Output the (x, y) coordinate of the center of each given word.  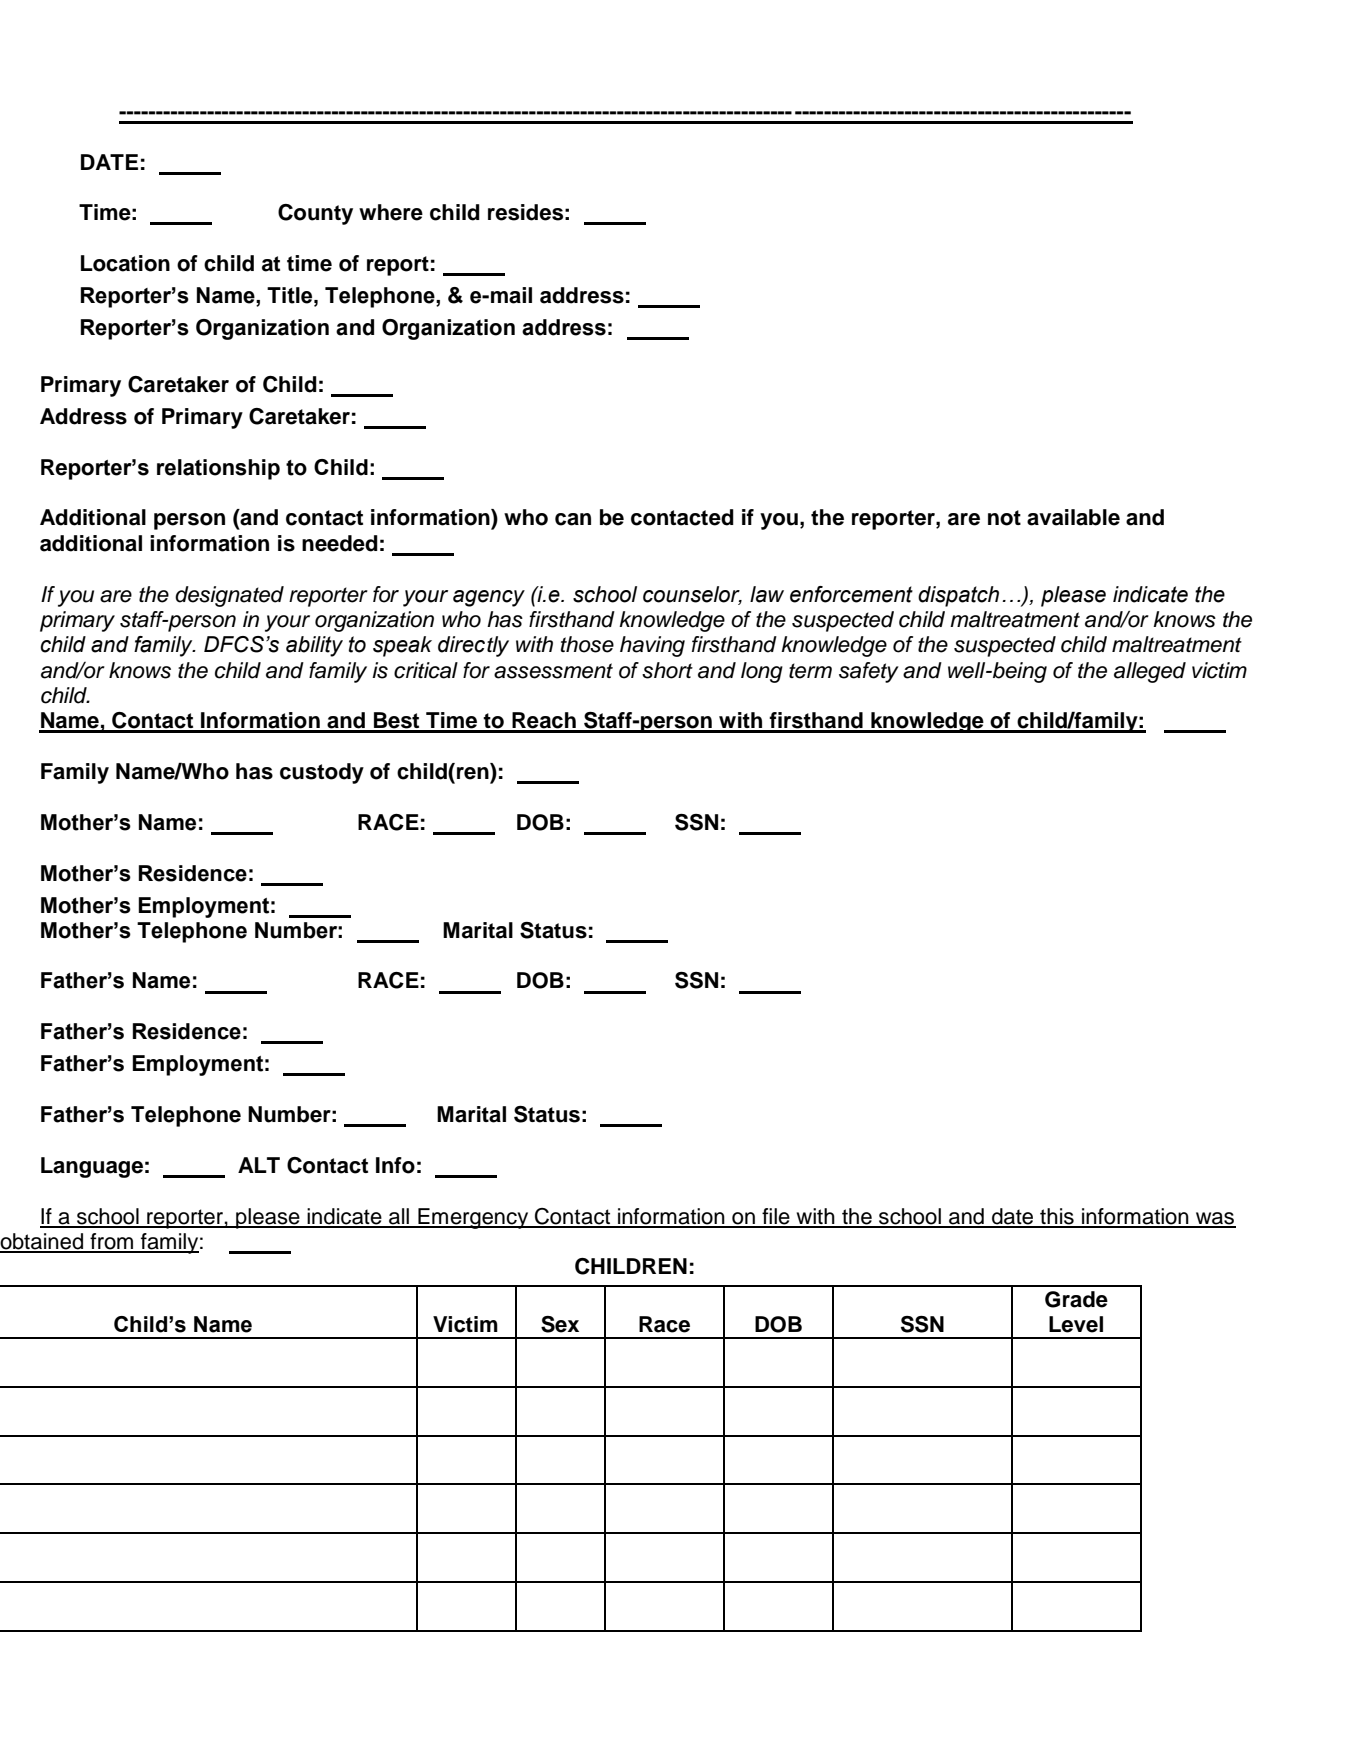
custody (322, 773)
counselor (692, 595)
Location (125, 263)
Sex (560, 1324)
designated (229, 596)
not (1004, 518)
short (667, 670)
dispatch (958, 596)
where (391, 212)
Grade (1076, 1299)
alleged (1150, 672)
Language (92, 1167)
